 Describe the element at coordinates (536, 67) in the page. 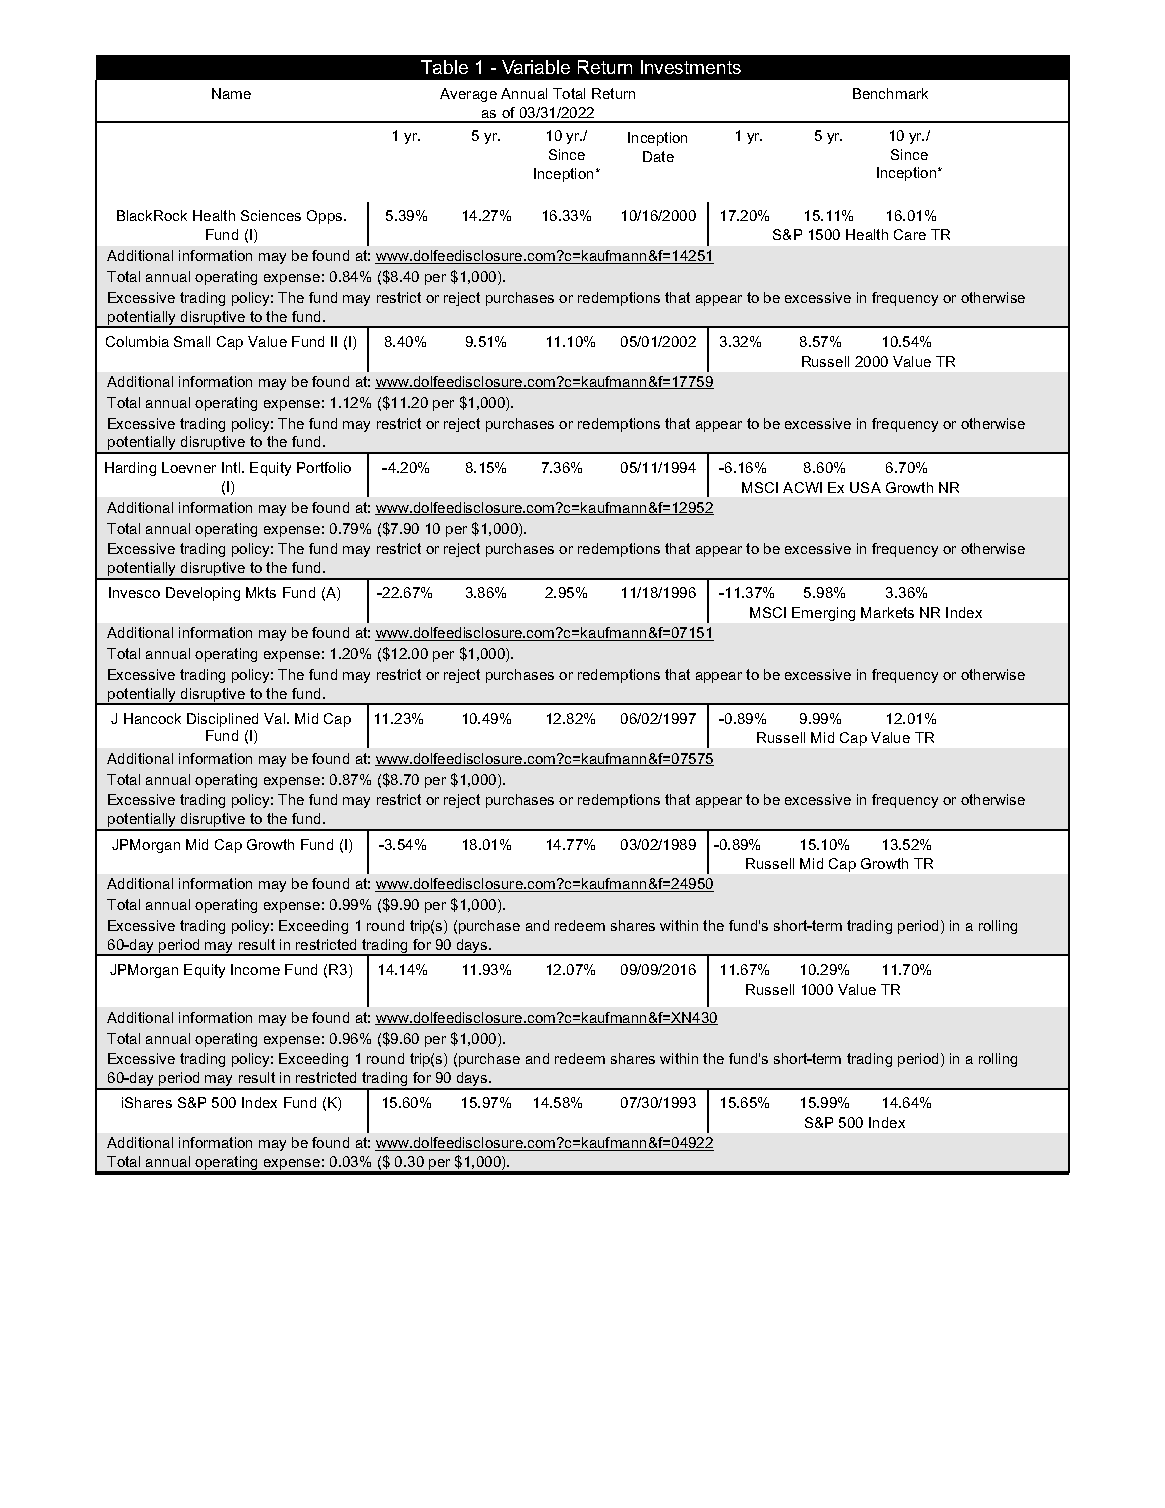

I see `Variable` at that location.
